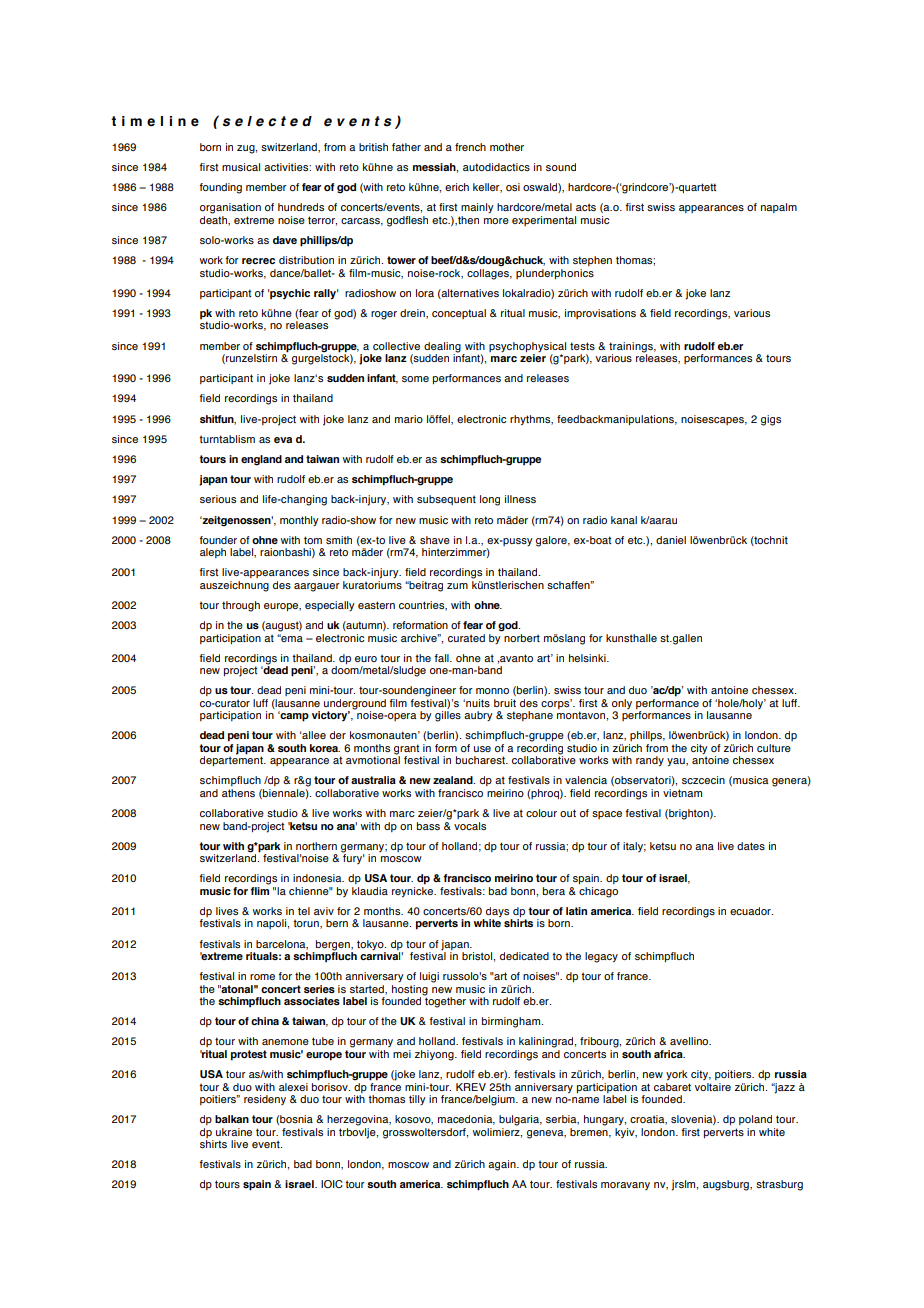 The width and height of the image is (924, 1308). What do you see at coordinates (671, 540) in the image?
I see `daniel` at bounding box center [671, 540].
